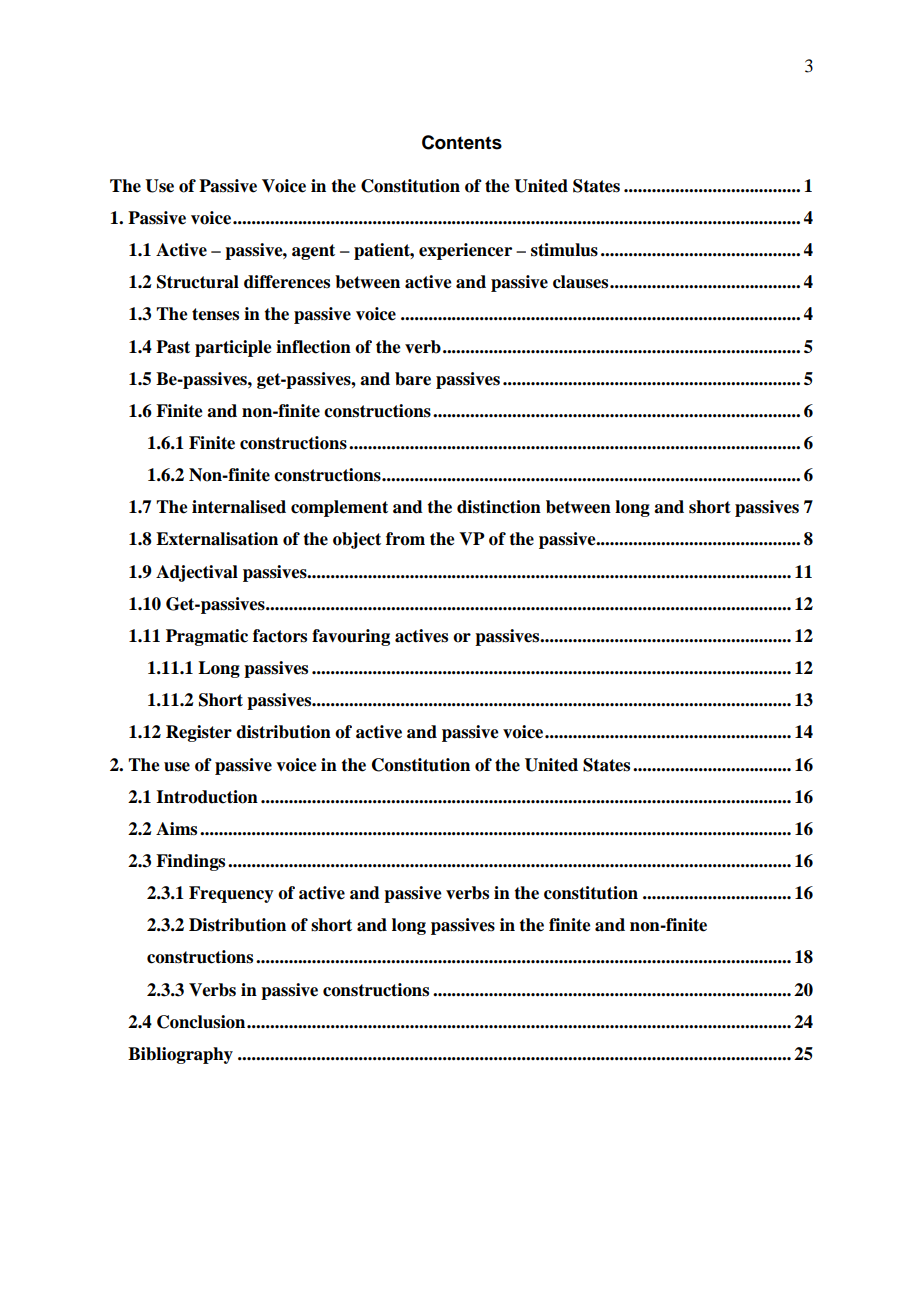 The height and width of the image is (1308, 924). Describe the element at coordinates (207, 797) in the image. I see `Introduction` at that location.
